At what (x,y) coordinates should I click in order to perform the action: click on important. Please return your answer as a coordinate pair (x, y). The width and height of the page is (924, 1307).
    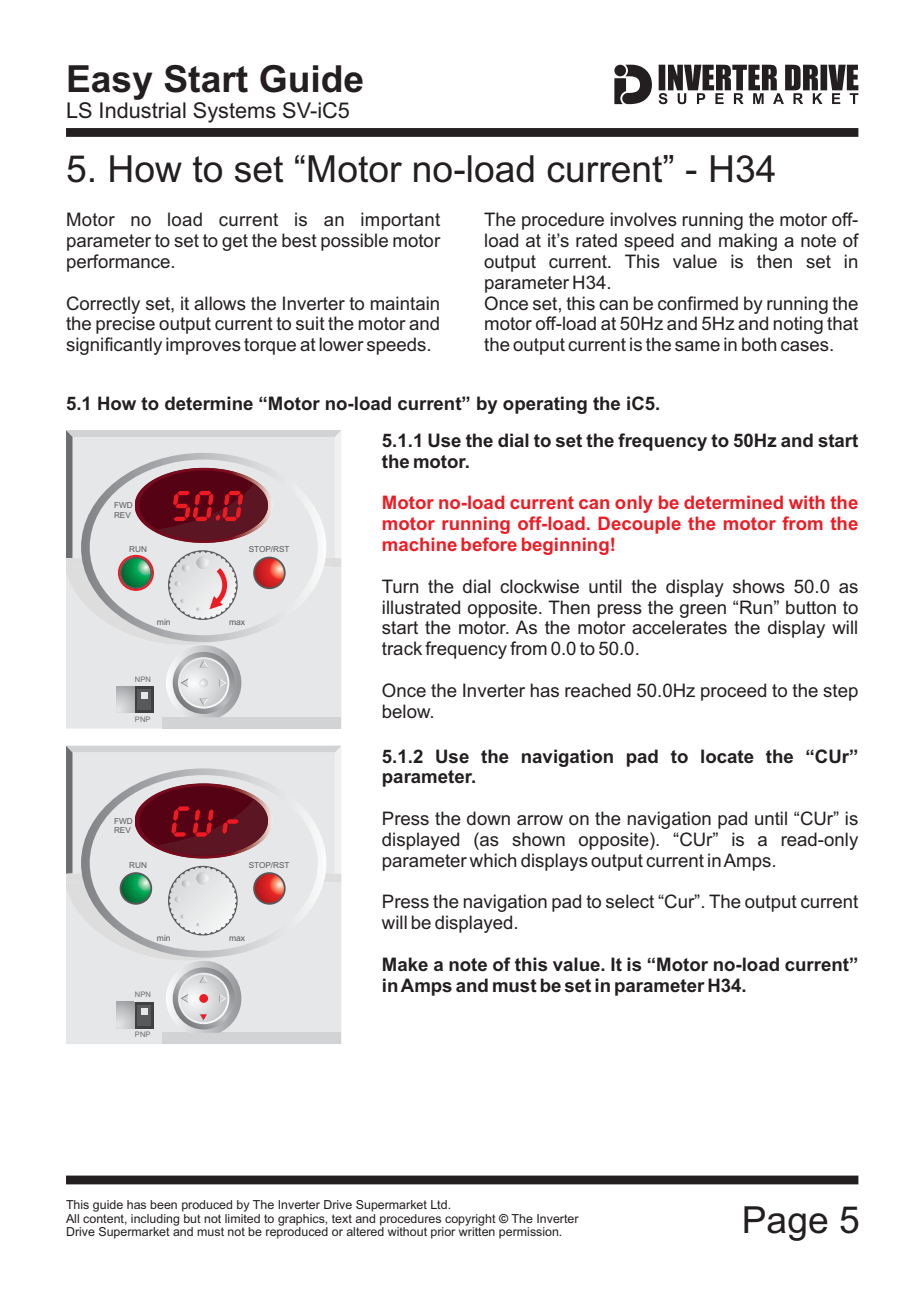
    Looking at the image, I should click on (400, 221).
